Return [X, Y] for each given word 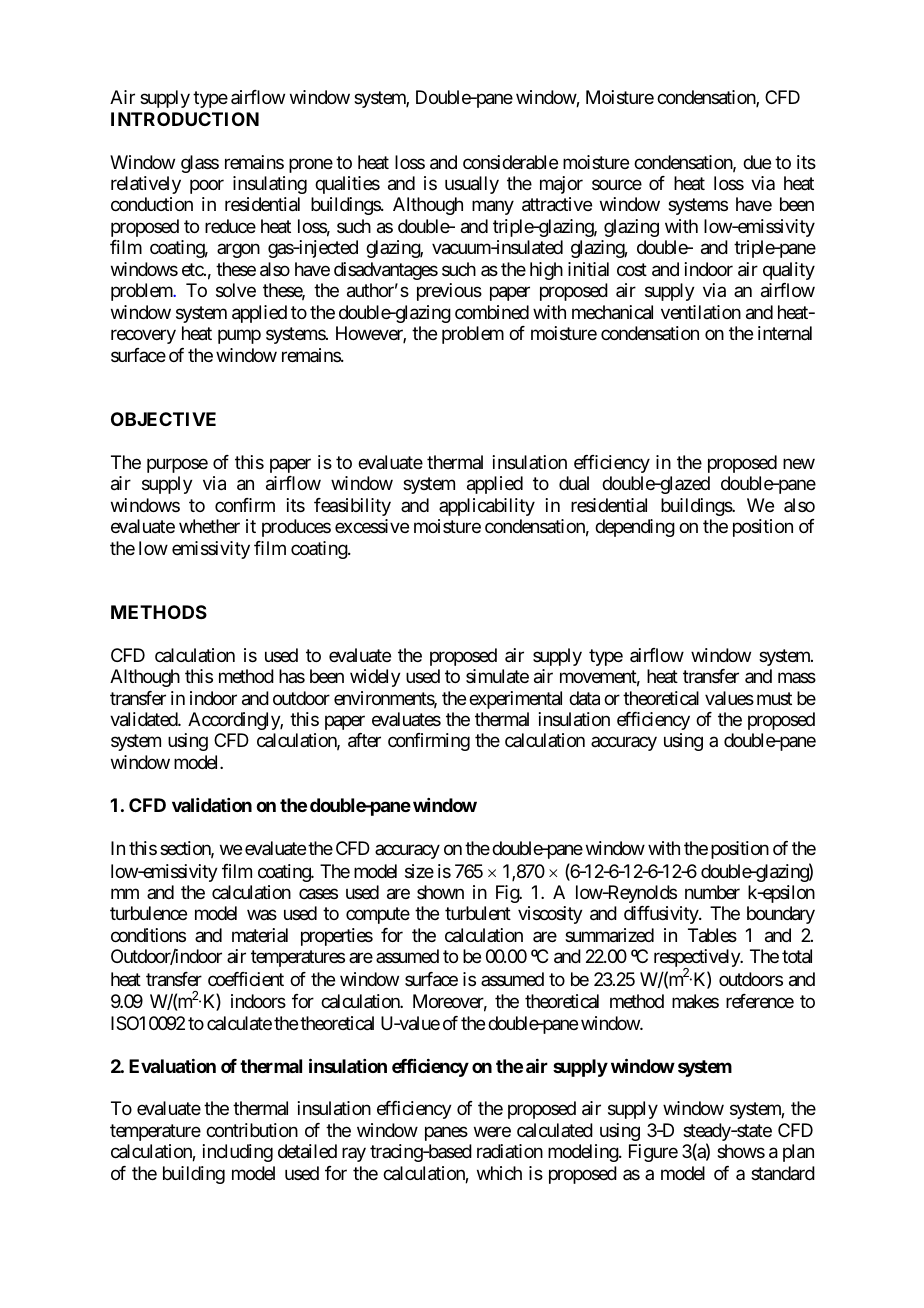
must [774, 698]
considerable [510, 162]
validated [144, 719]
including [238, 1153]
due [757, 162]
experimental [515, 700]
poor [207, 186]
